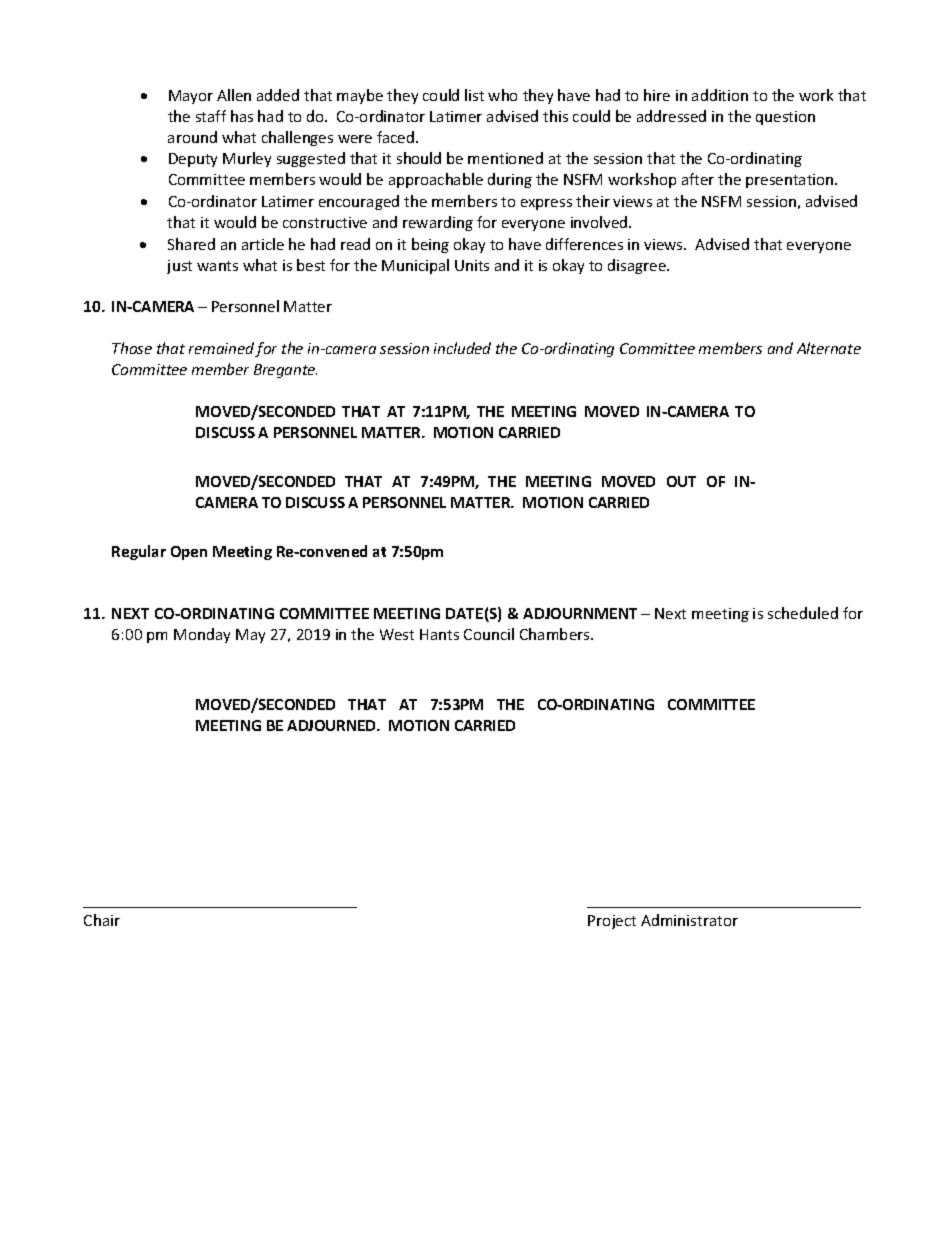  Describe the element at coordinates (580, 613) in the screenshot. I see `ADJOURNMENT` at that location.
